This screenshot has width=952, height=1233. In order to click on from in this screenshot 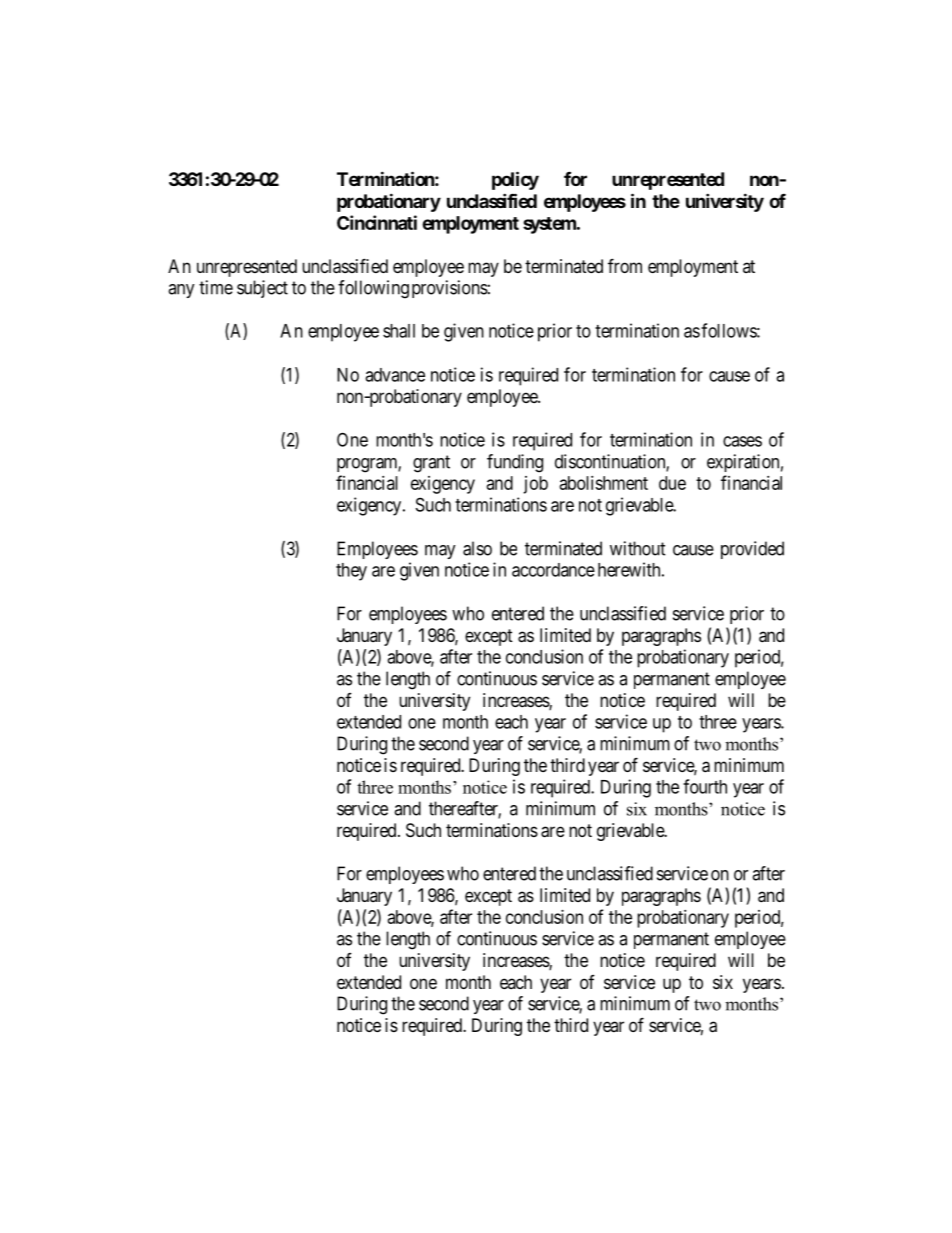, I will do `click(625, 265)`.
